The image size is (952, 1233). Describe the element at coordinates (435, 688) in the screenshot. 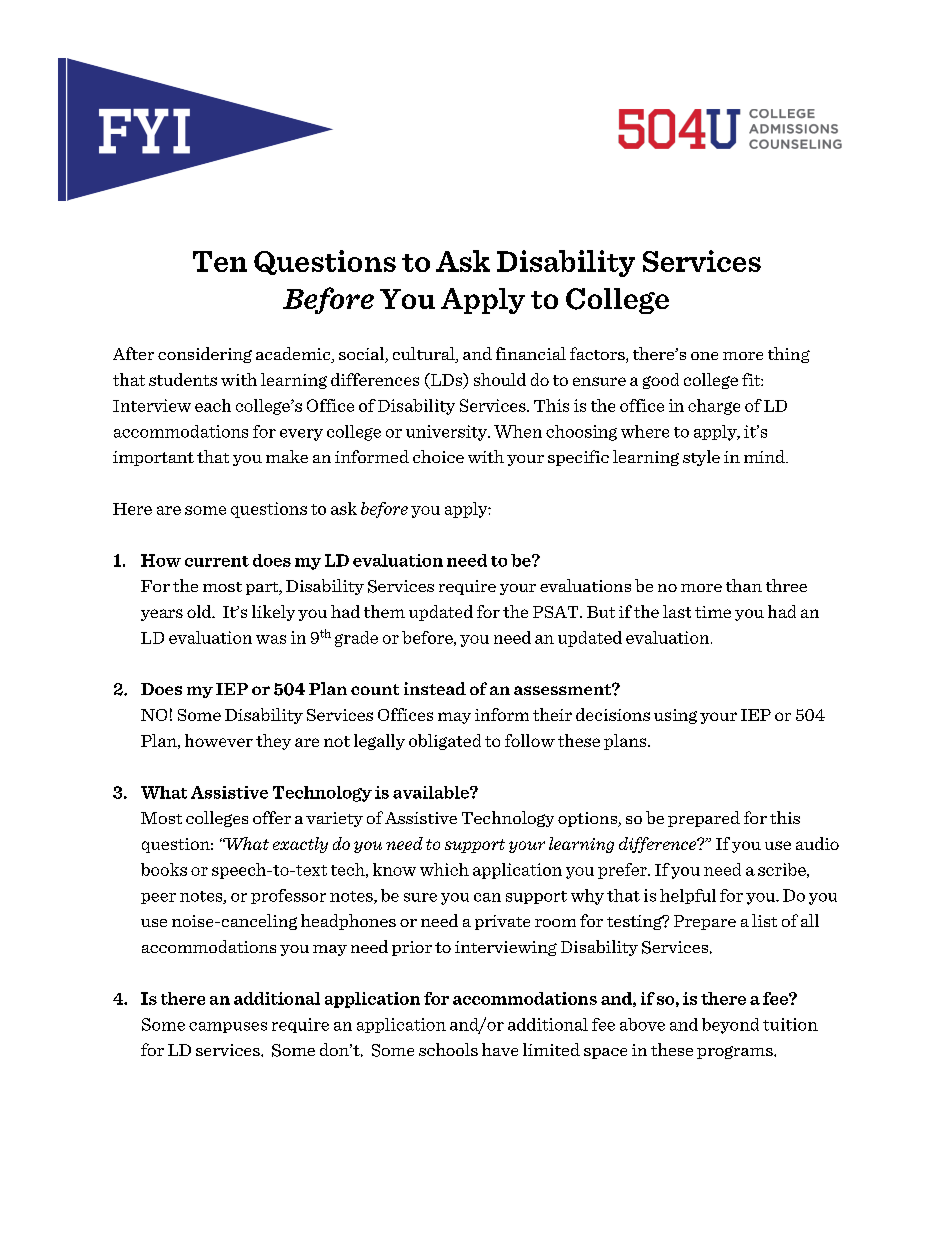

I see `instead` at that location.
